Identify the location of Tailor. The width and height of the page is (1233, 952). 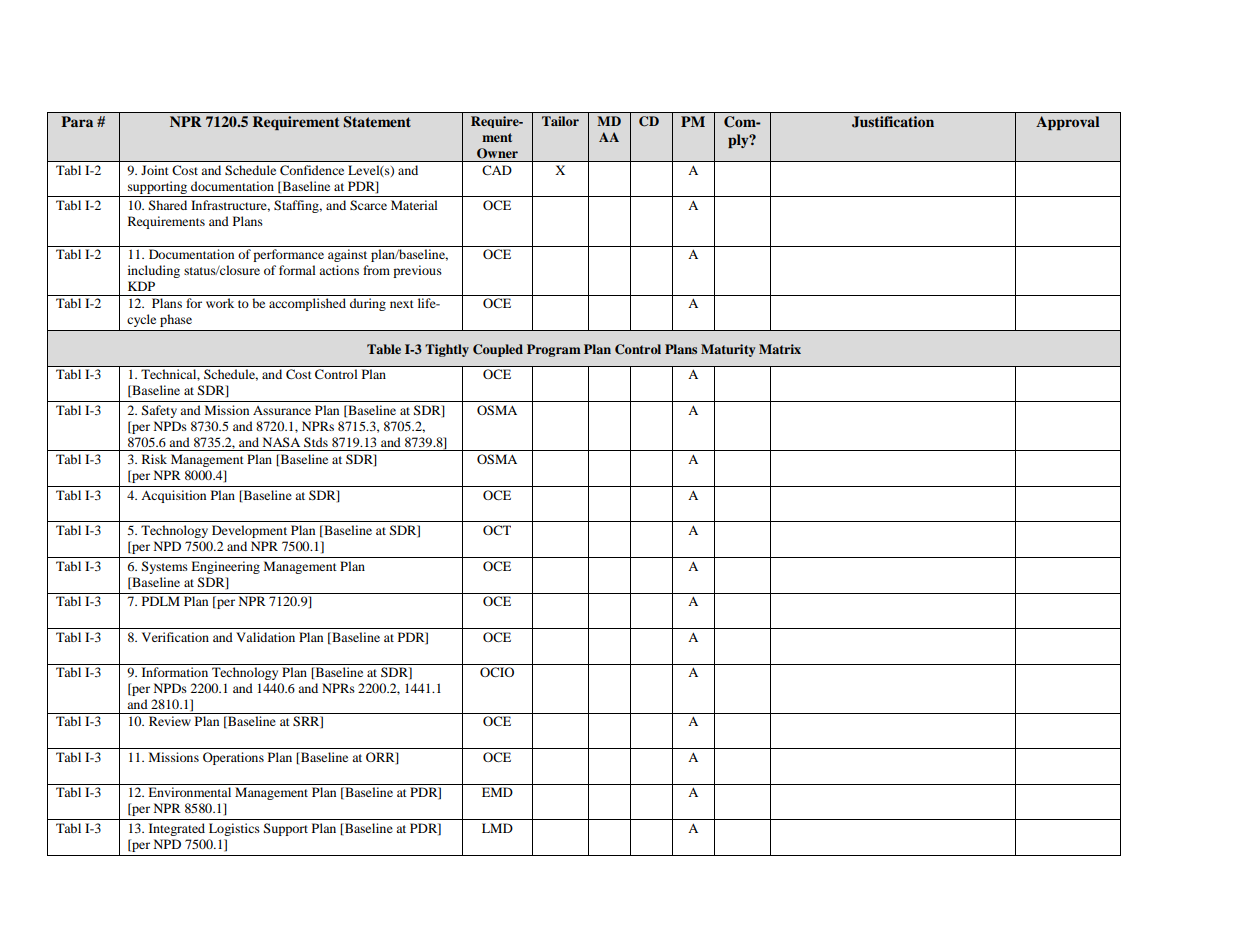
(560, 121).
